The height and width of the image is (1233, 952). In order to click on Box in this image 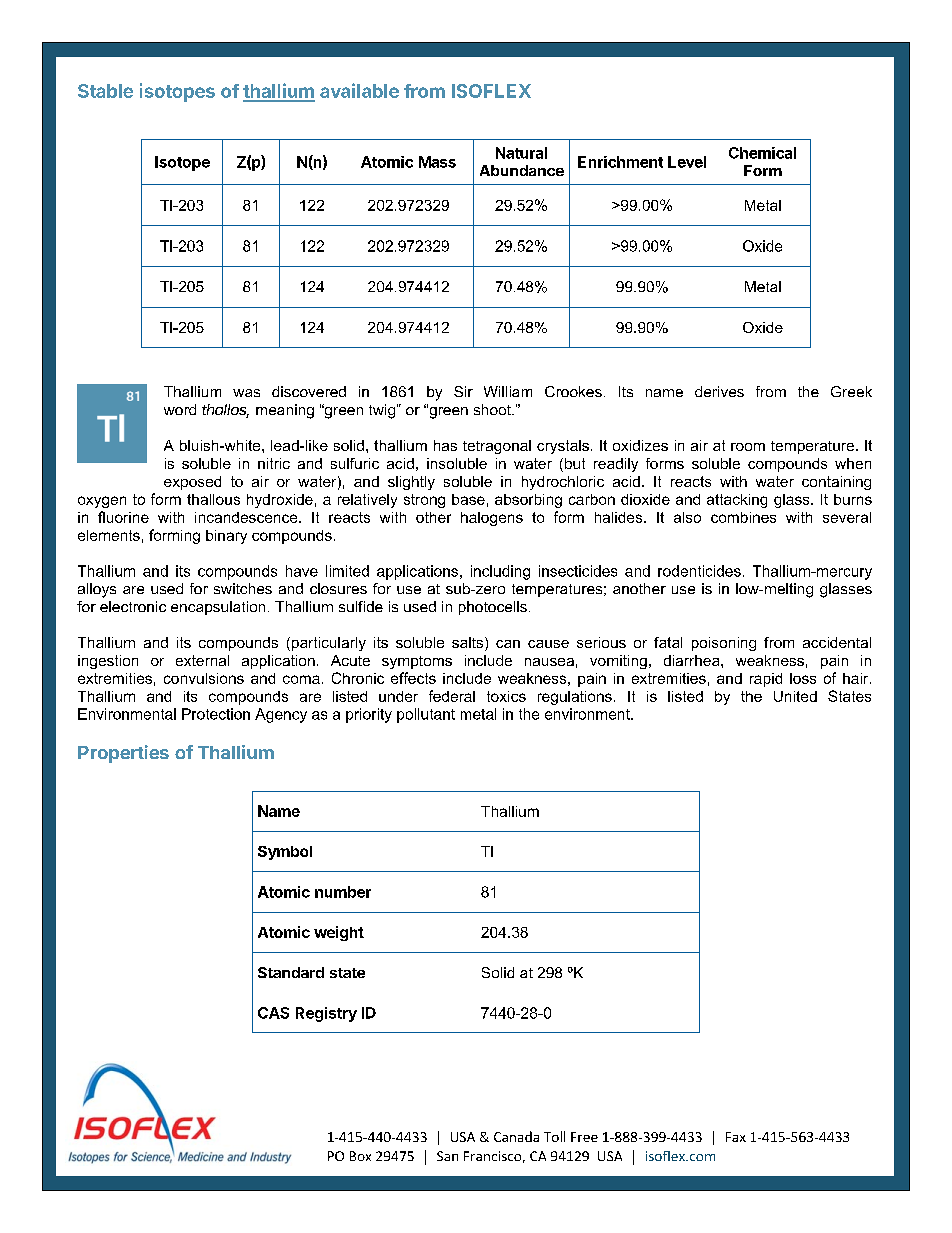, I will do `click(360, 1156)`.
